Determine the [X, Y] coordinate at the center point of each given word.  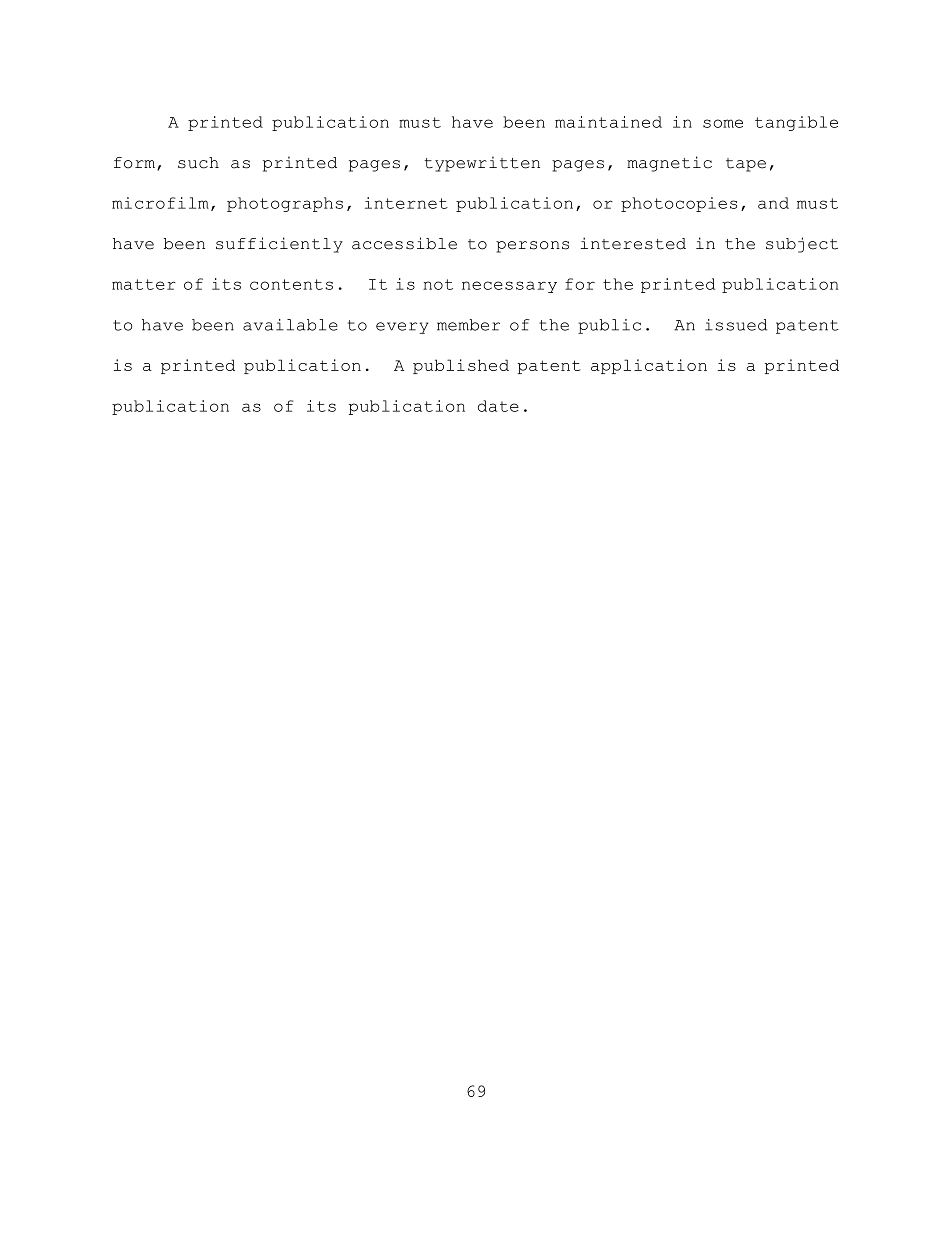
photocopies [679, 204]
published [461, 366]
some [723, 123]
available [290, 325]
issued [736, 325]
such [198, 163]
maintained [608, 122]
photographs [285, 204]
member [468, 325]
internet [406, 203]
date [498, 406]
